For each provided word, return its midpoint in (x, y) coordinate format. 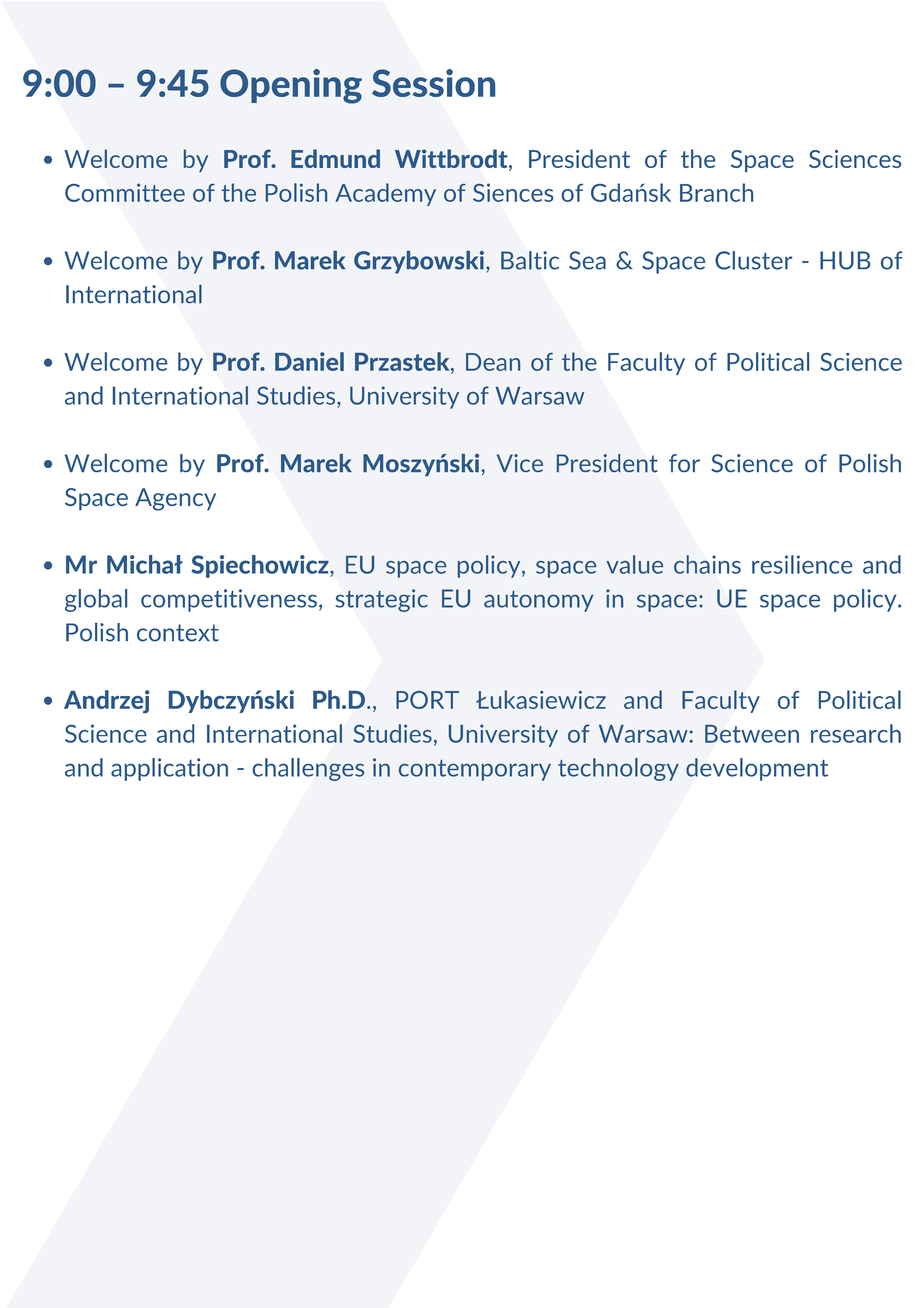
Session (433, 83)
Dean (493, 362)
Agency (175, 499)
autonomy (539, 601)
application (169, 769)
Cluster (753, 260)
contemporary (475, 770)
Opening (291, 86)
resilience (802, 564)
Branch (716, 192)
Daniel (309, 361)
